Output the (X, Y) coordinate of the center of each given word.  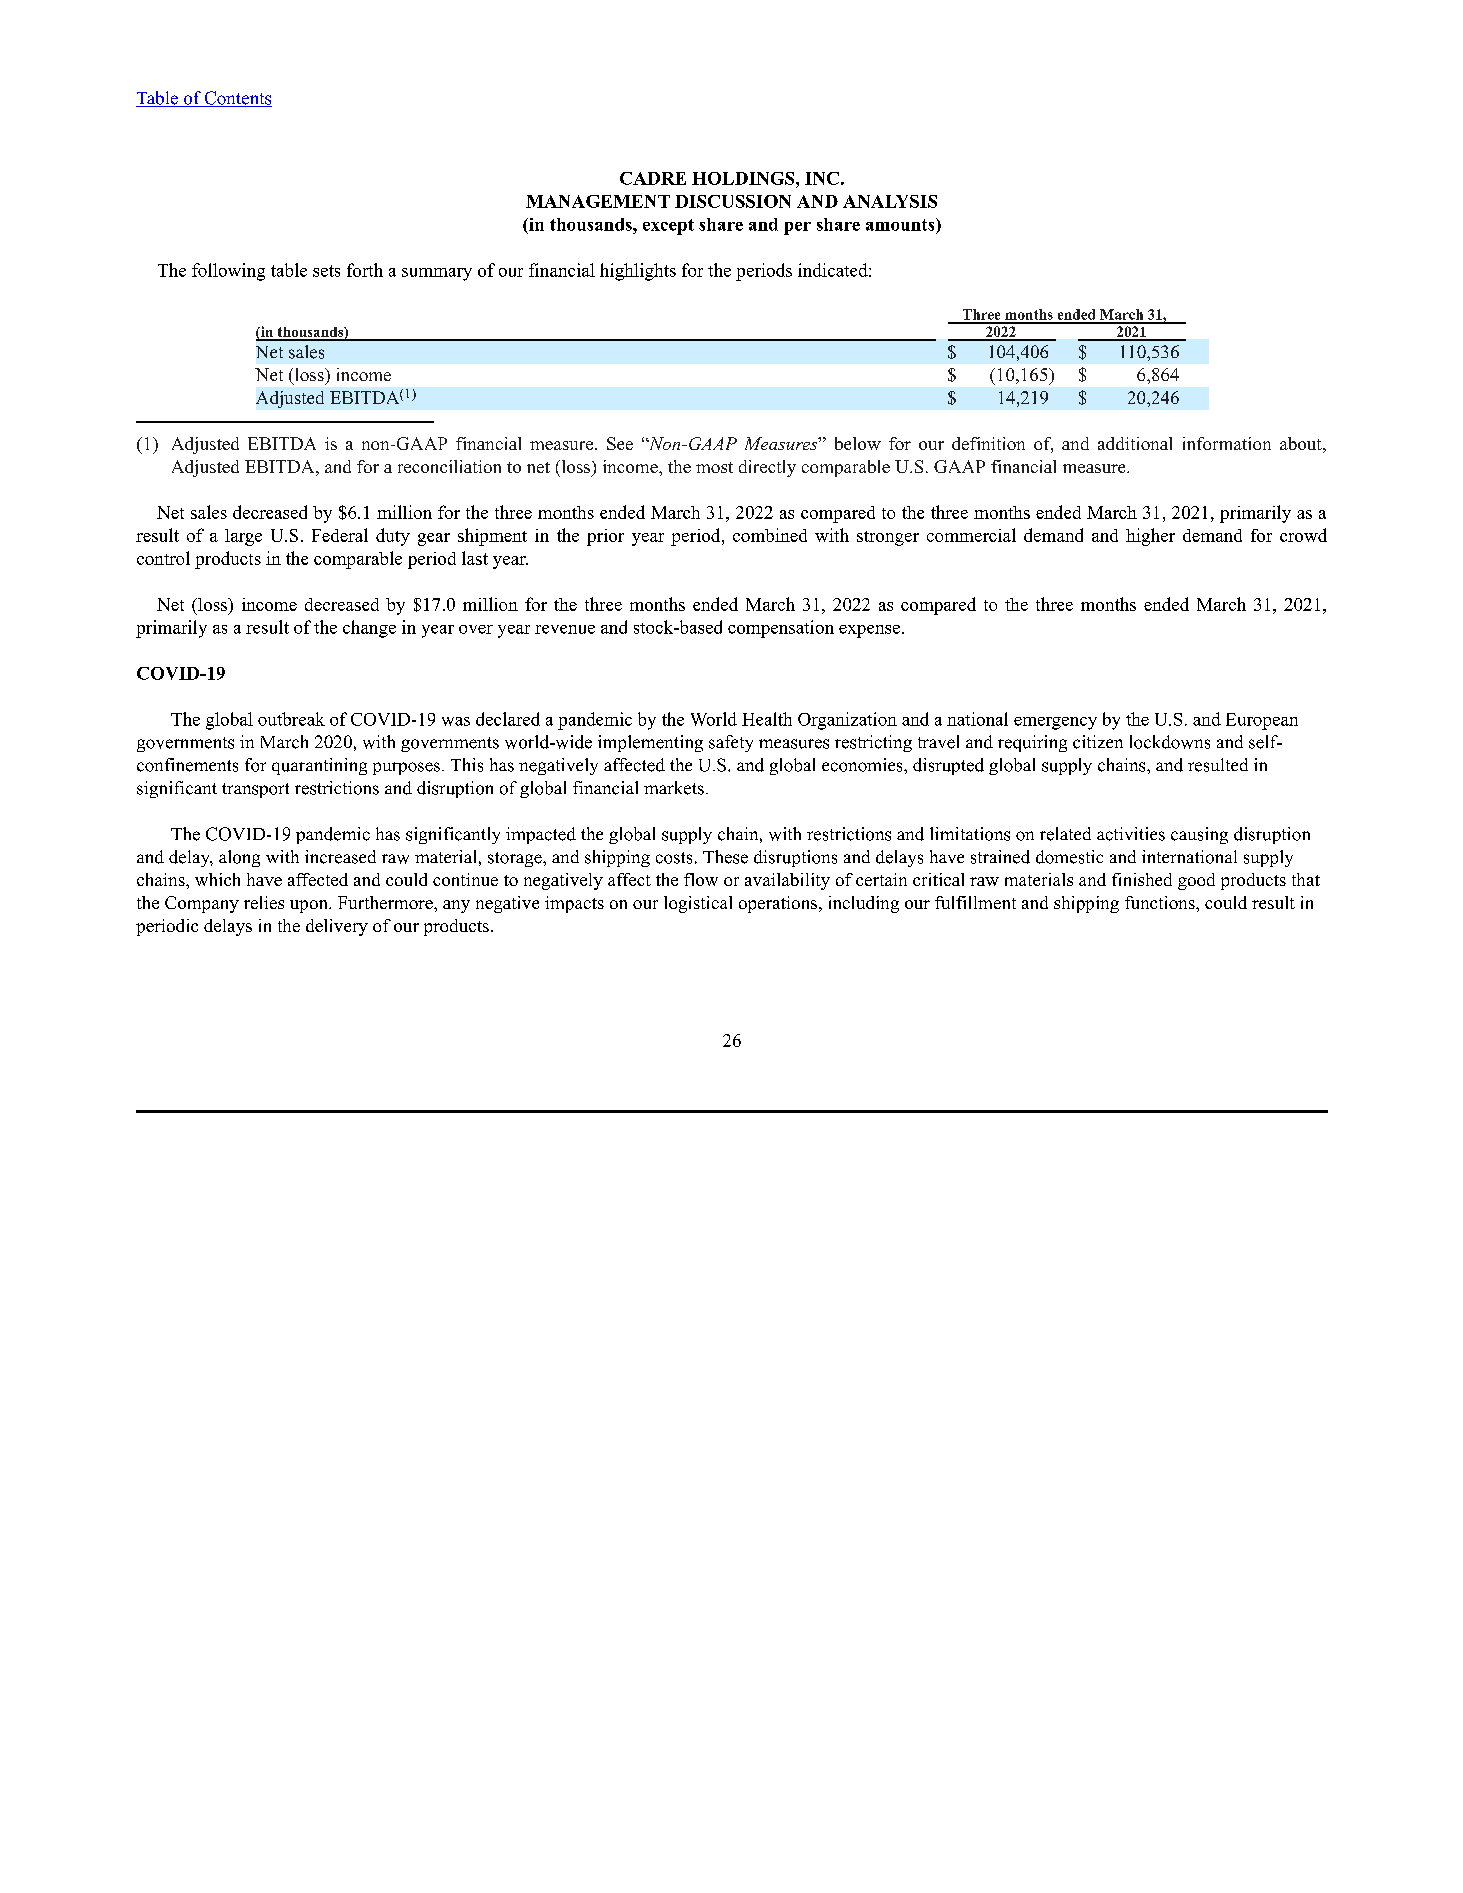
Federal (340, 535)
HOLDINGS (744, 178)
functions (1161, 902)
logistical (698, 904)
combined (770, 535)
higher (1150, 537)
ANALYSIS (890, 201)
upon (310, 906)
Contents (237, 99)
